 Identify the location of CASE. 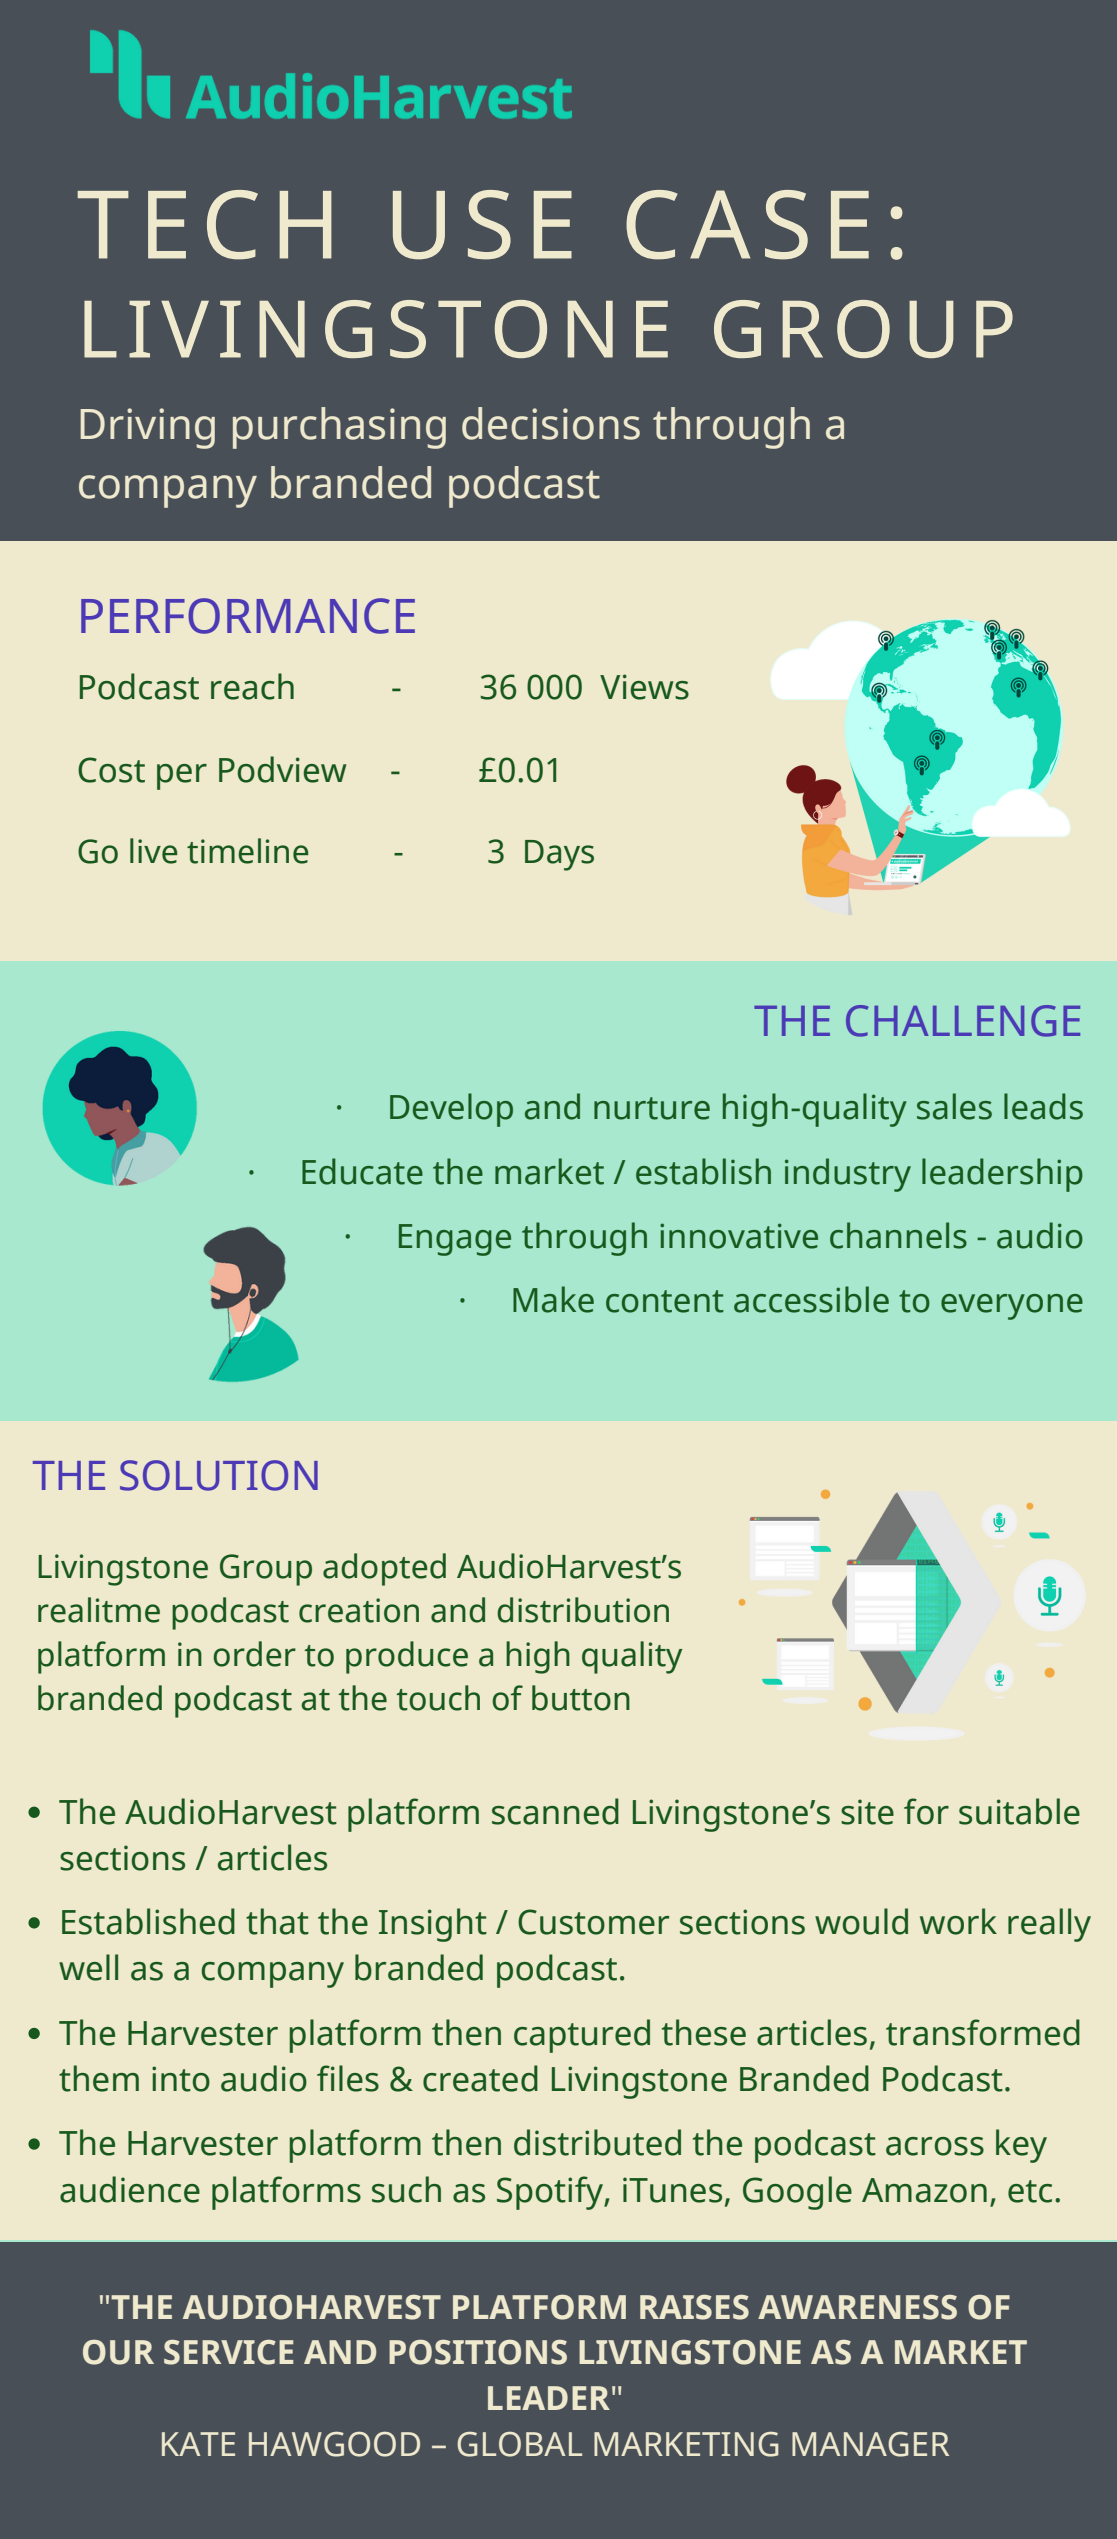
(747, 225).
